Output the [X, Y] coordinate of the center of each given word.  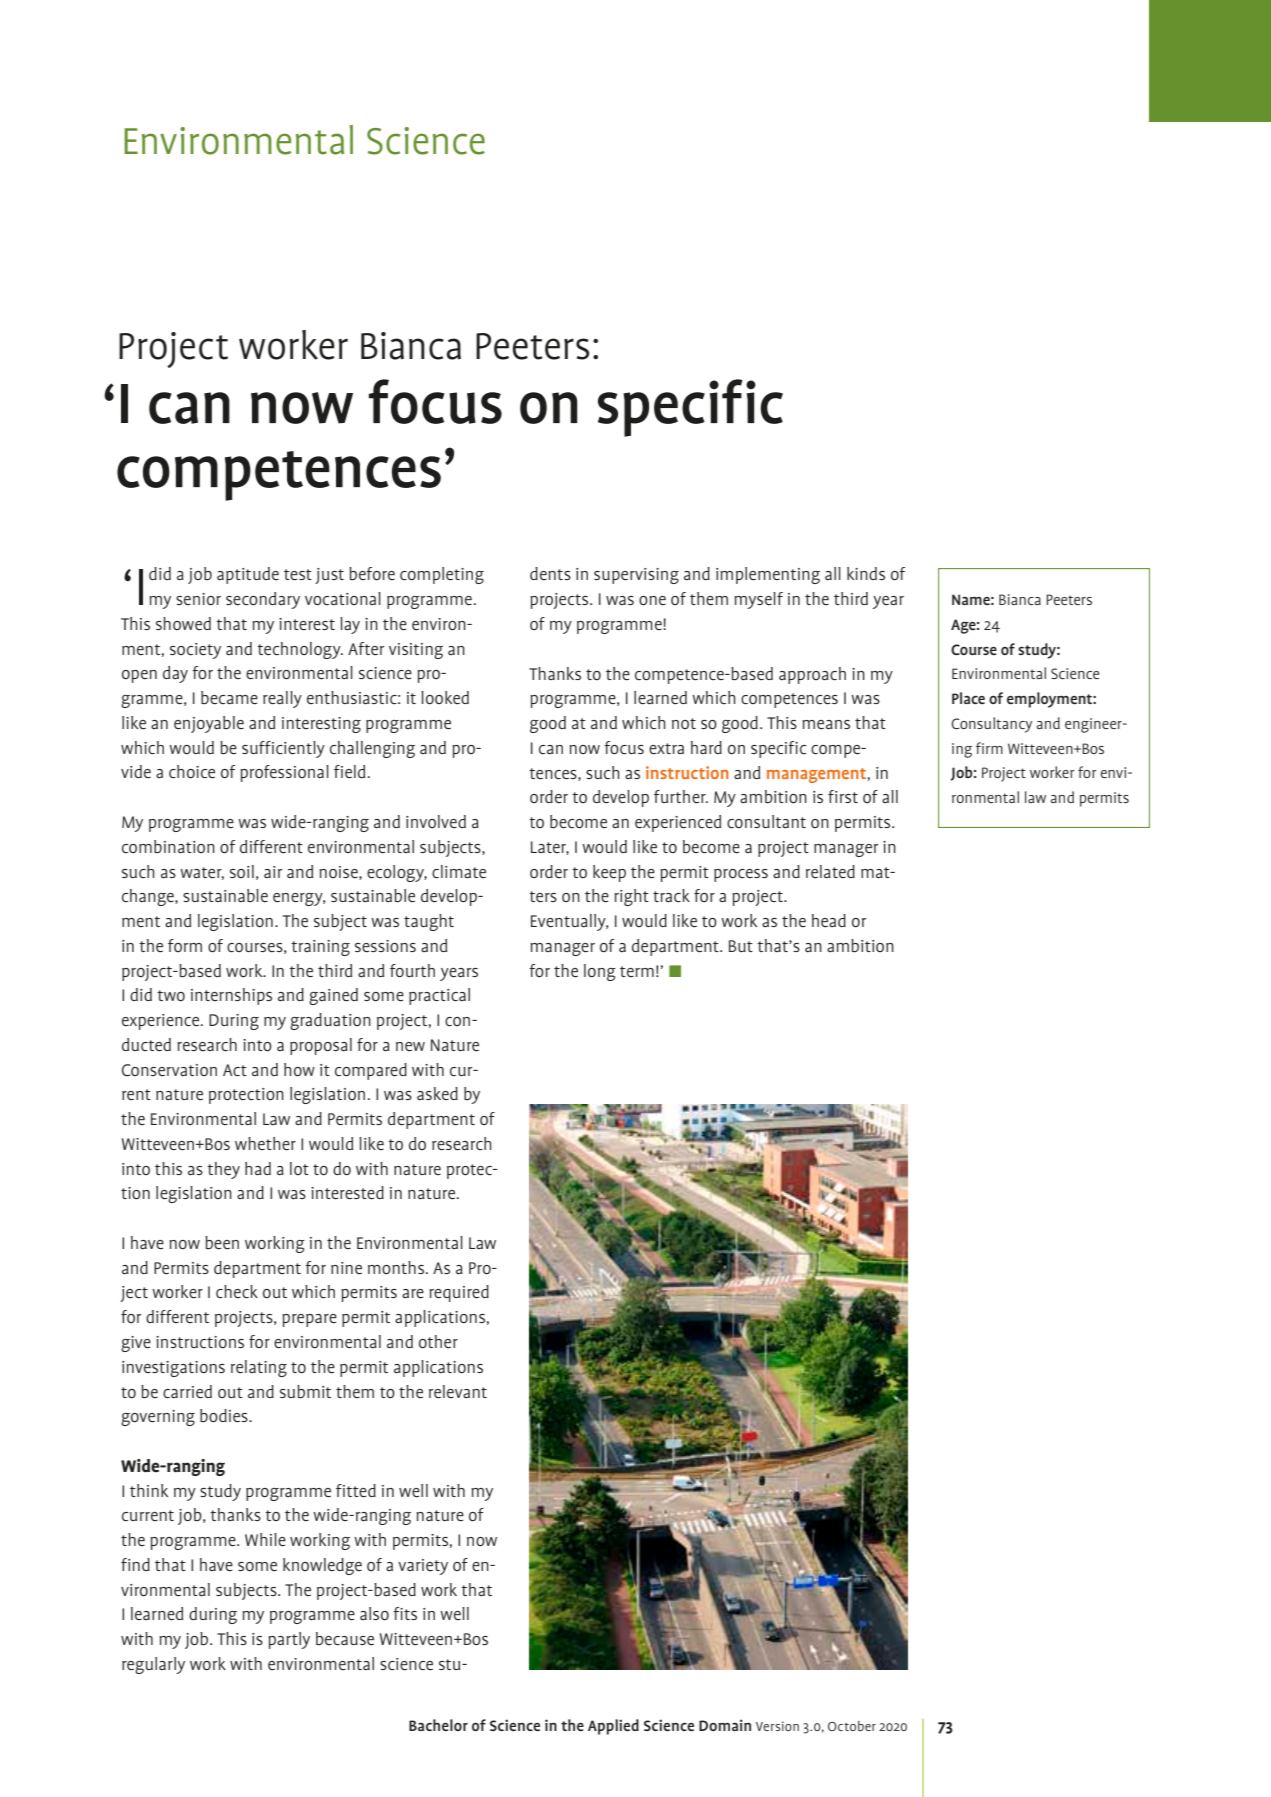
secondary [263, 600]
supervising [636, 576]
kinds [866, 573]
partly [289, 1640]
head [829, 920]
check [237, 1292]
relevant [458, 1391]
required [459, 1293]
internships [231, 996]
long [600, 972]
